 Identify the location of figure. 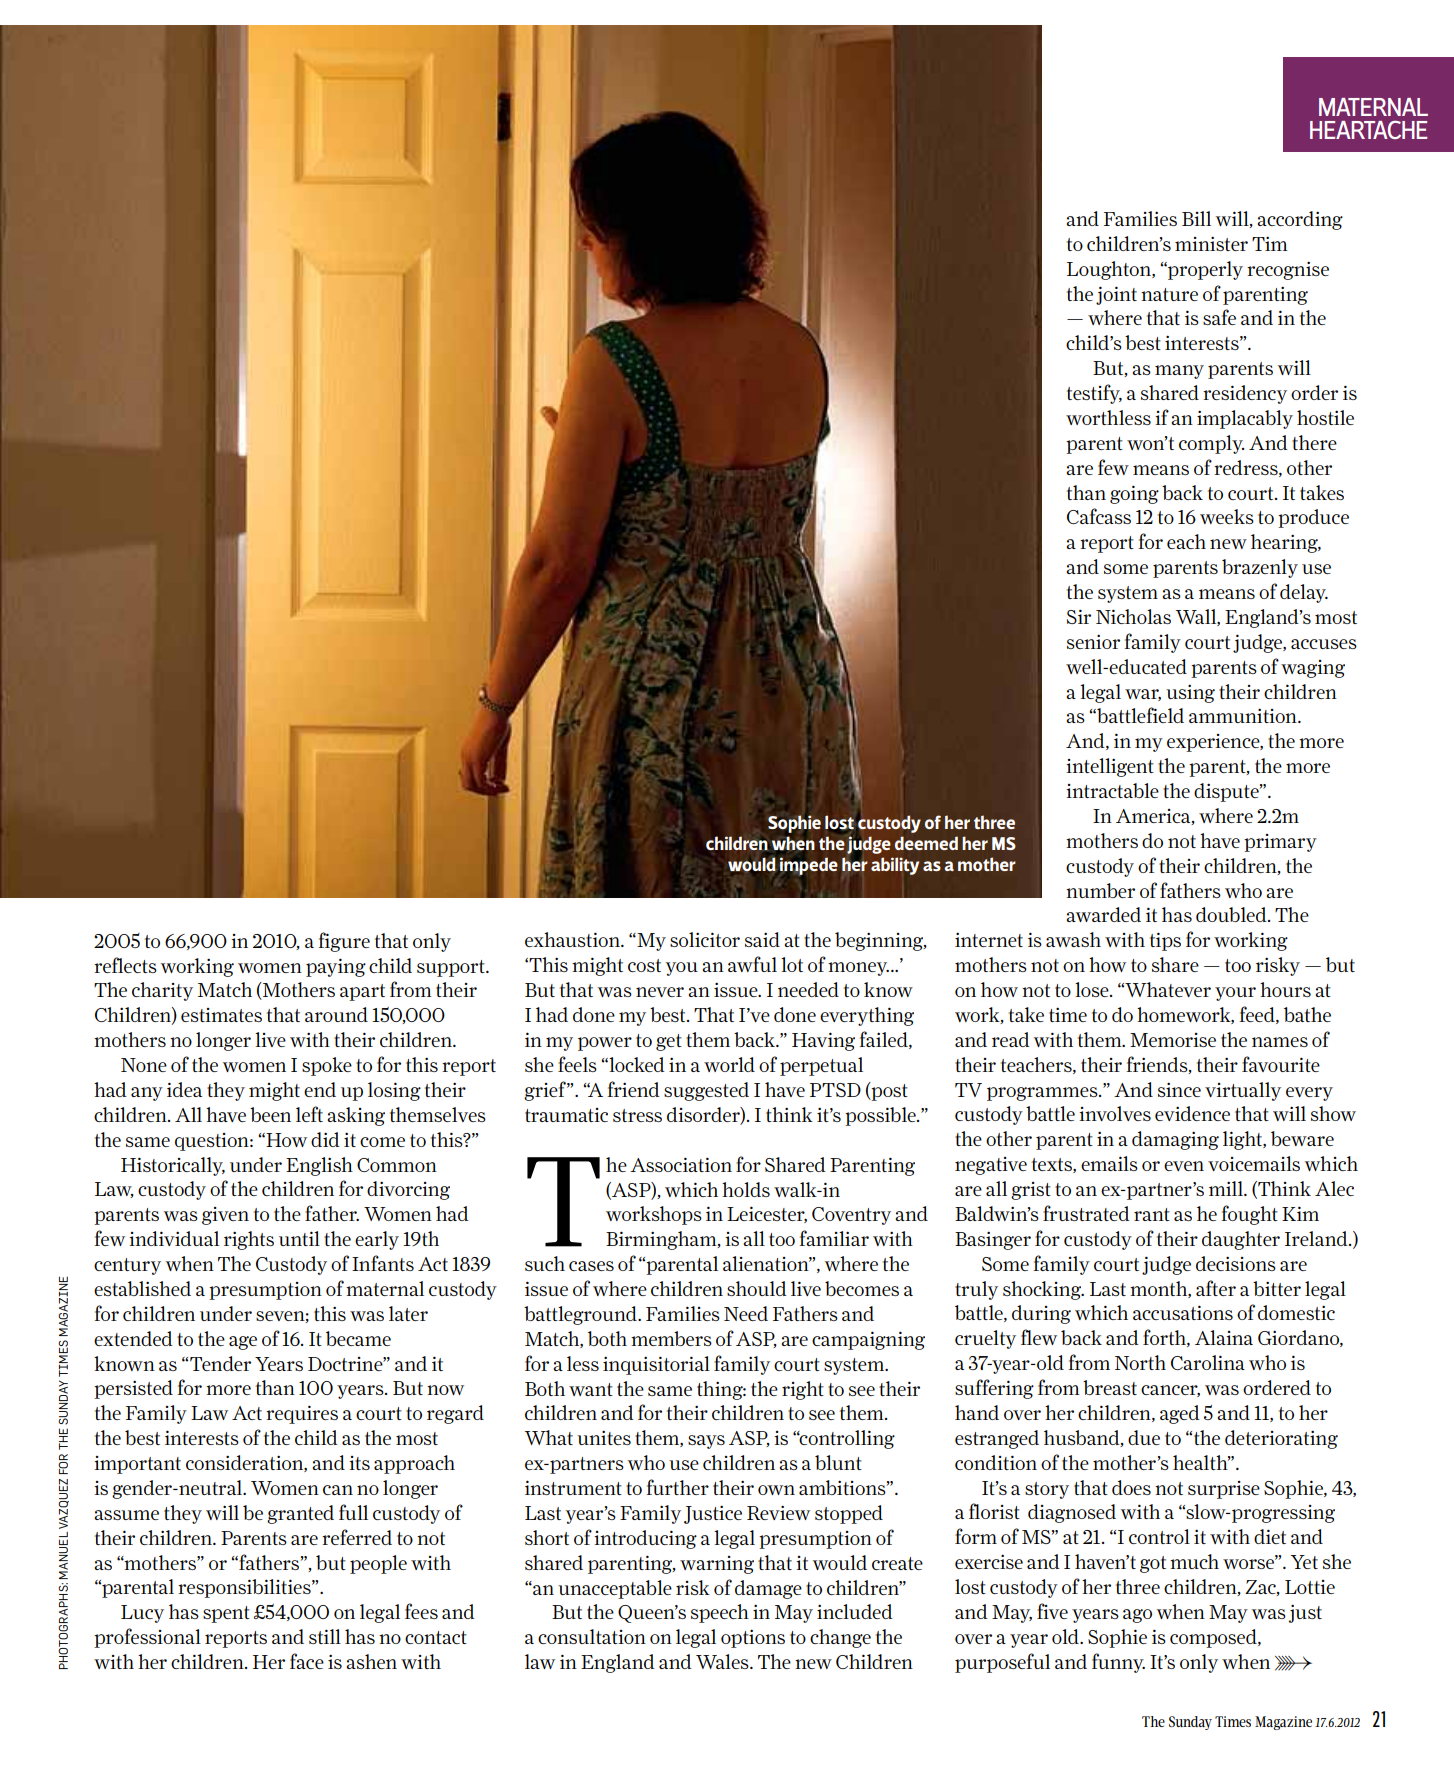
(344, 942).
